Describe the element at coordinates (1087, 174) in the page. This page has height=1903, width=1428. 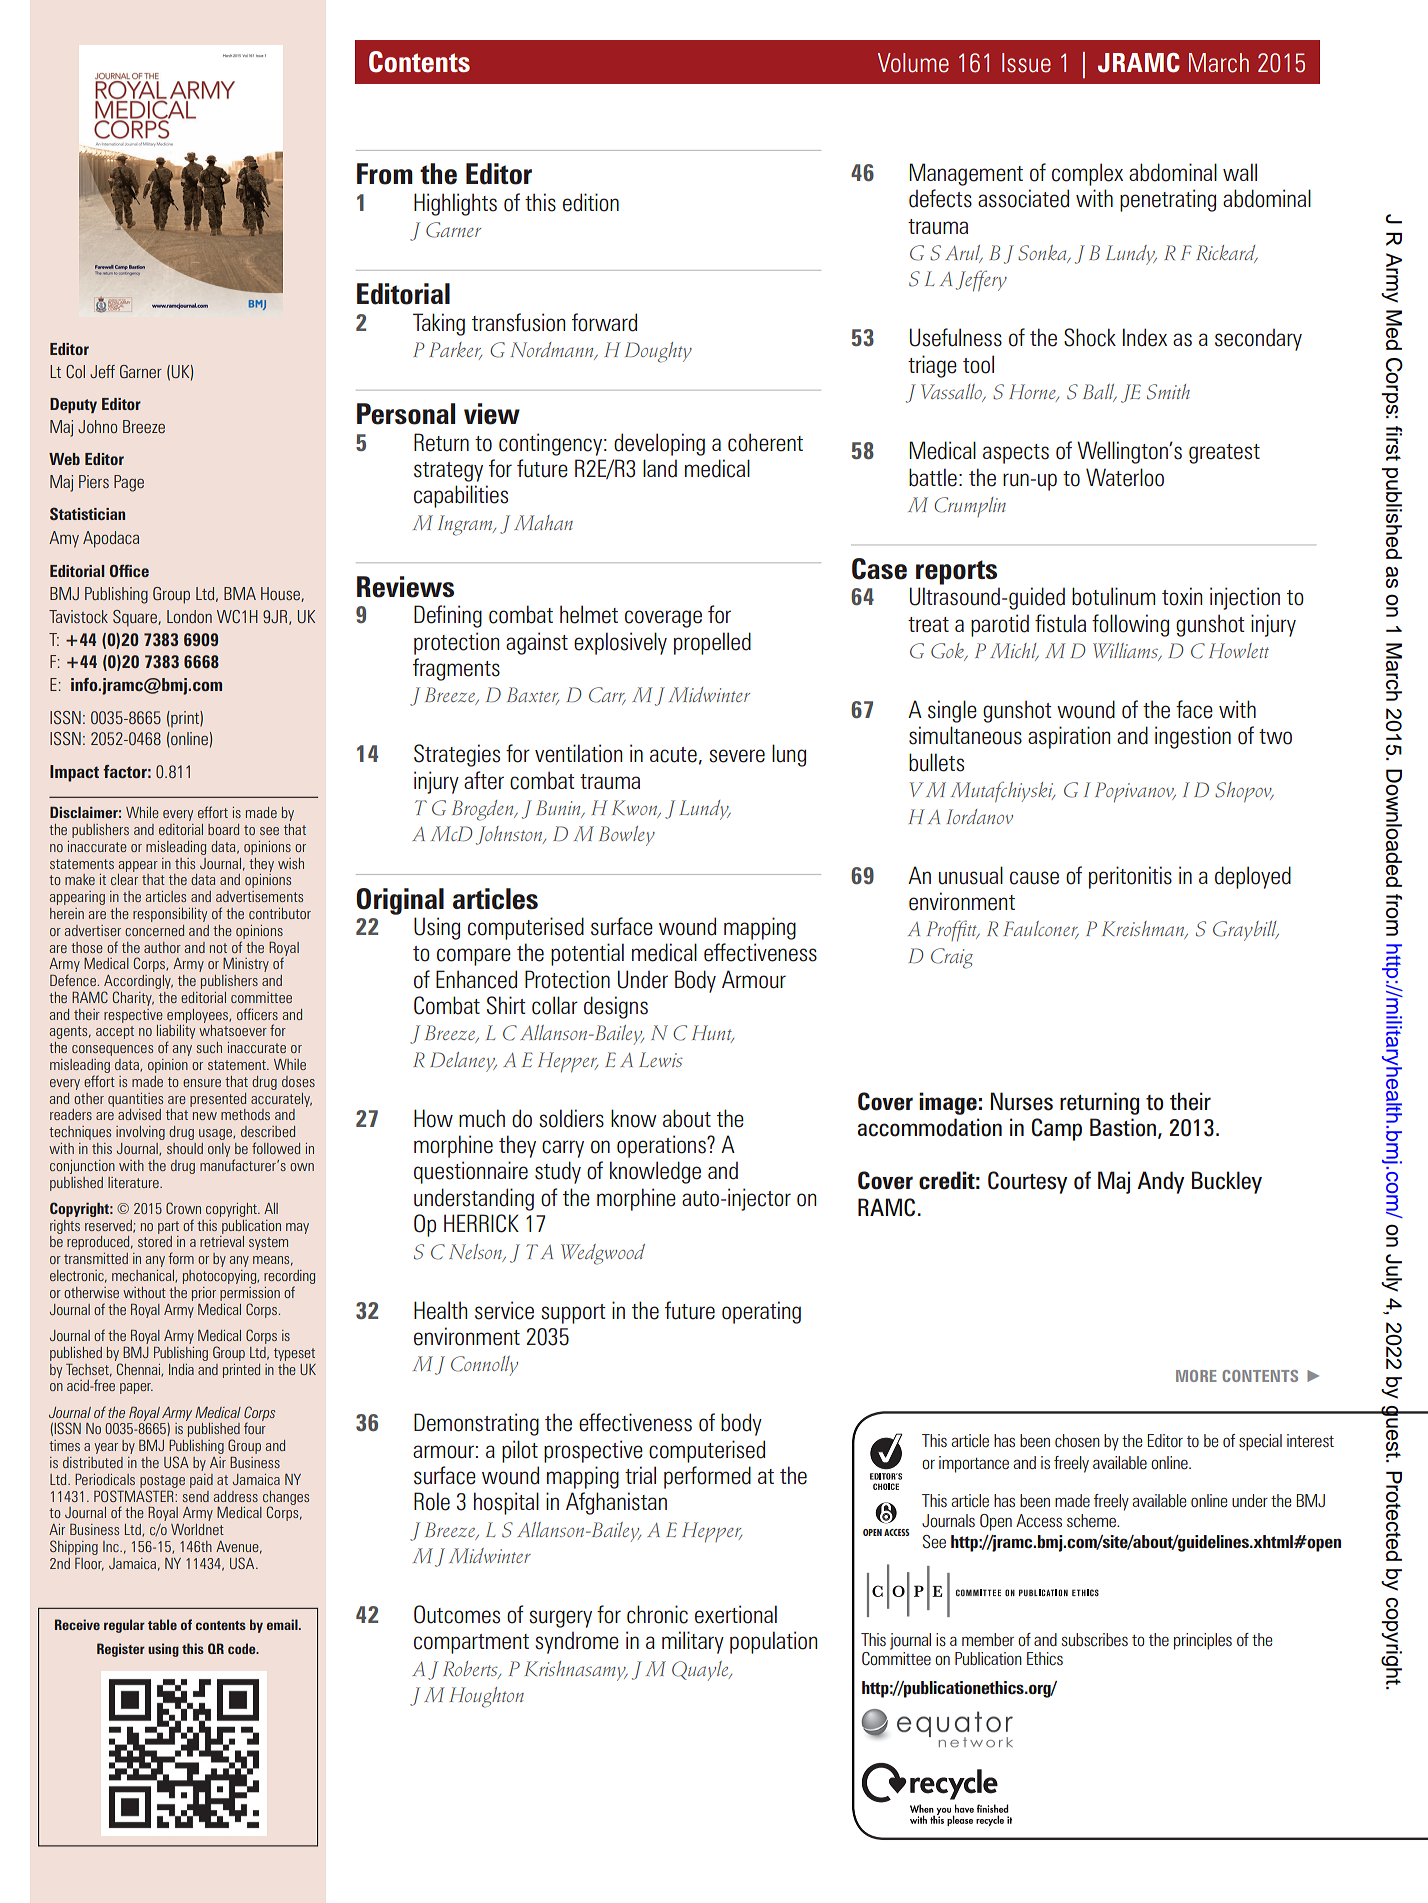
I see `complex` at that location.
